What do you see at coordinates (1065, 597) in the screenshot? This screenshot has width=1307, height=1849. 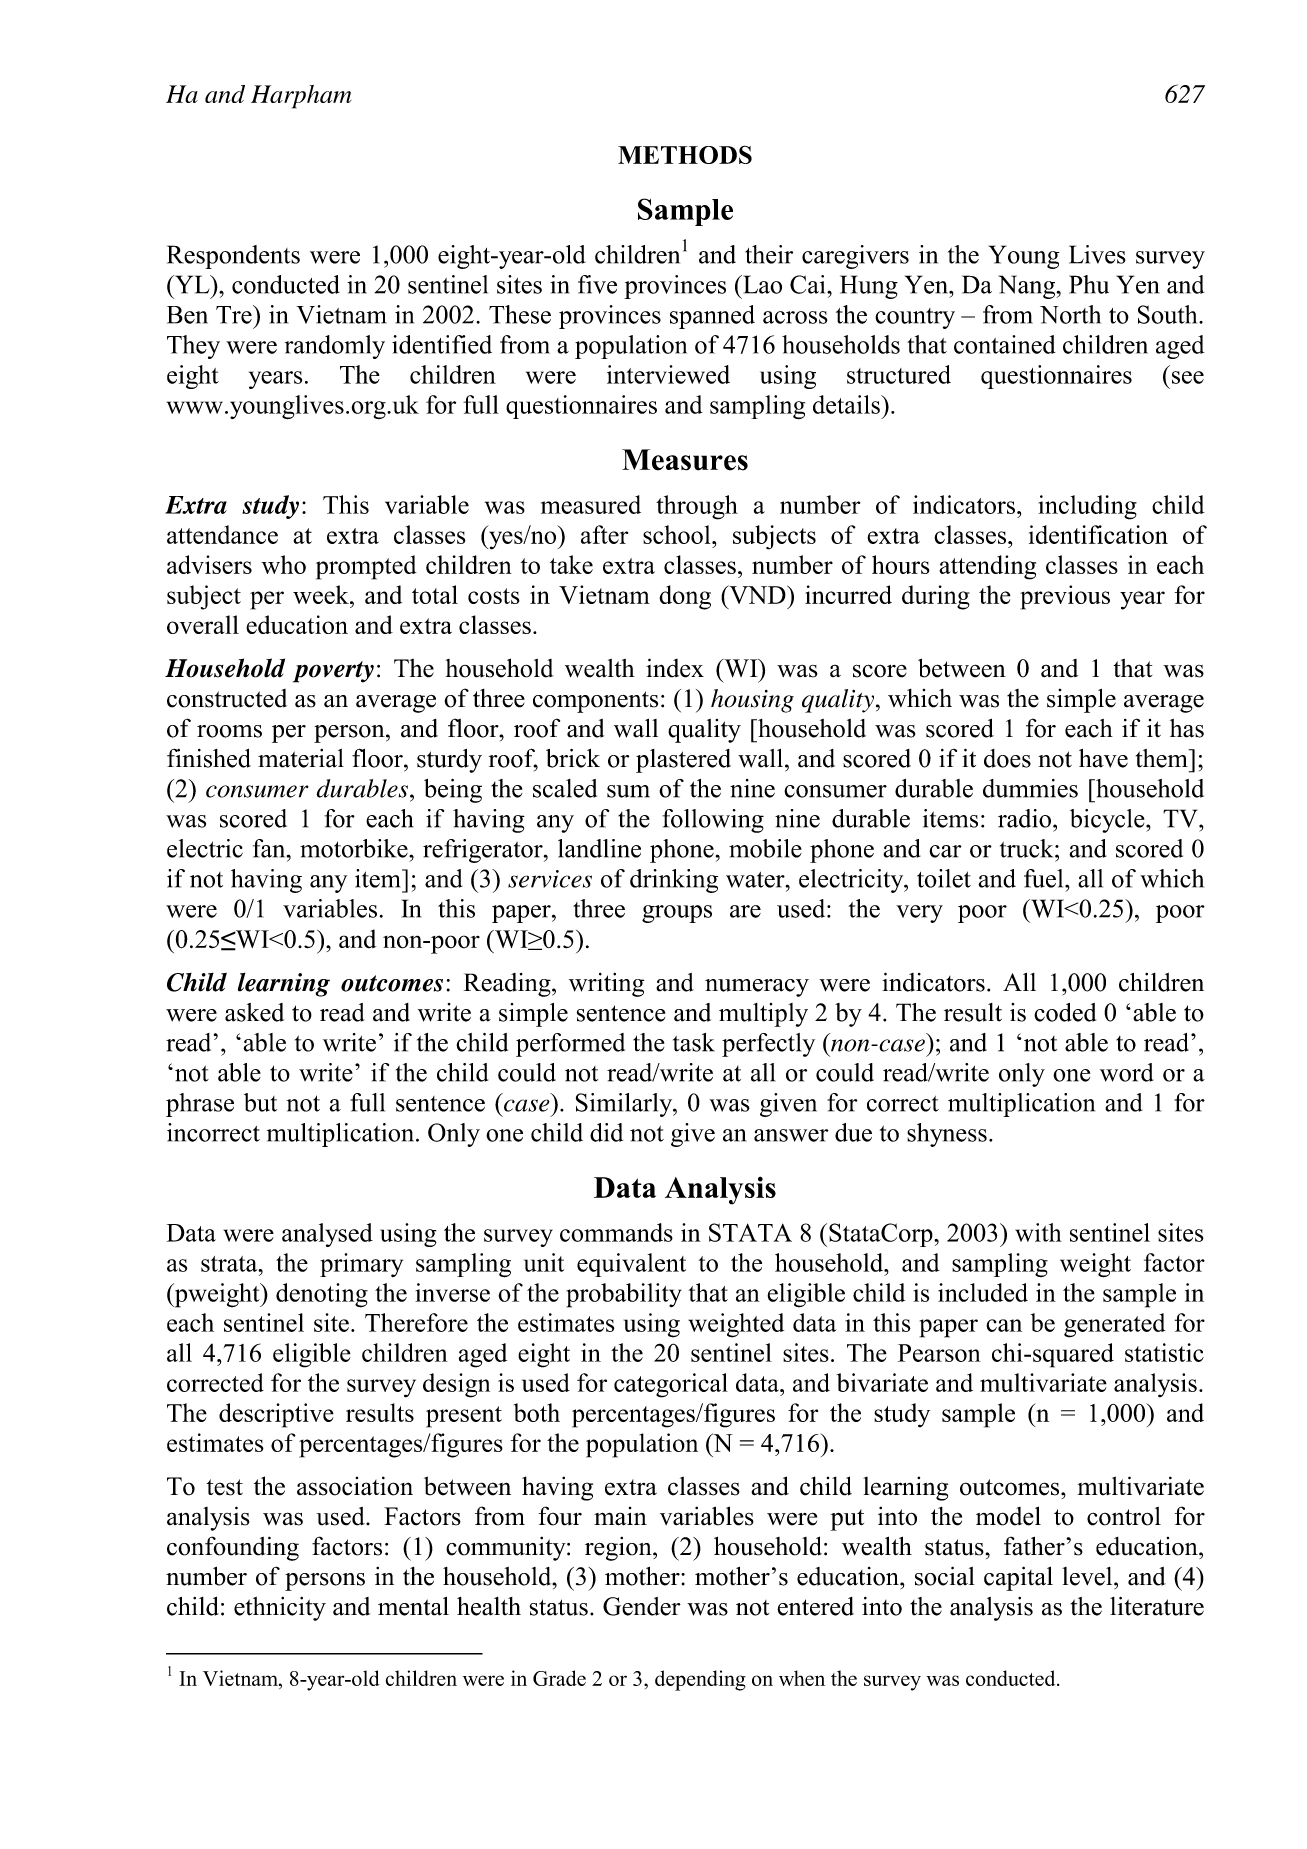 I see `previous` at bounding box center [1065, 597].
